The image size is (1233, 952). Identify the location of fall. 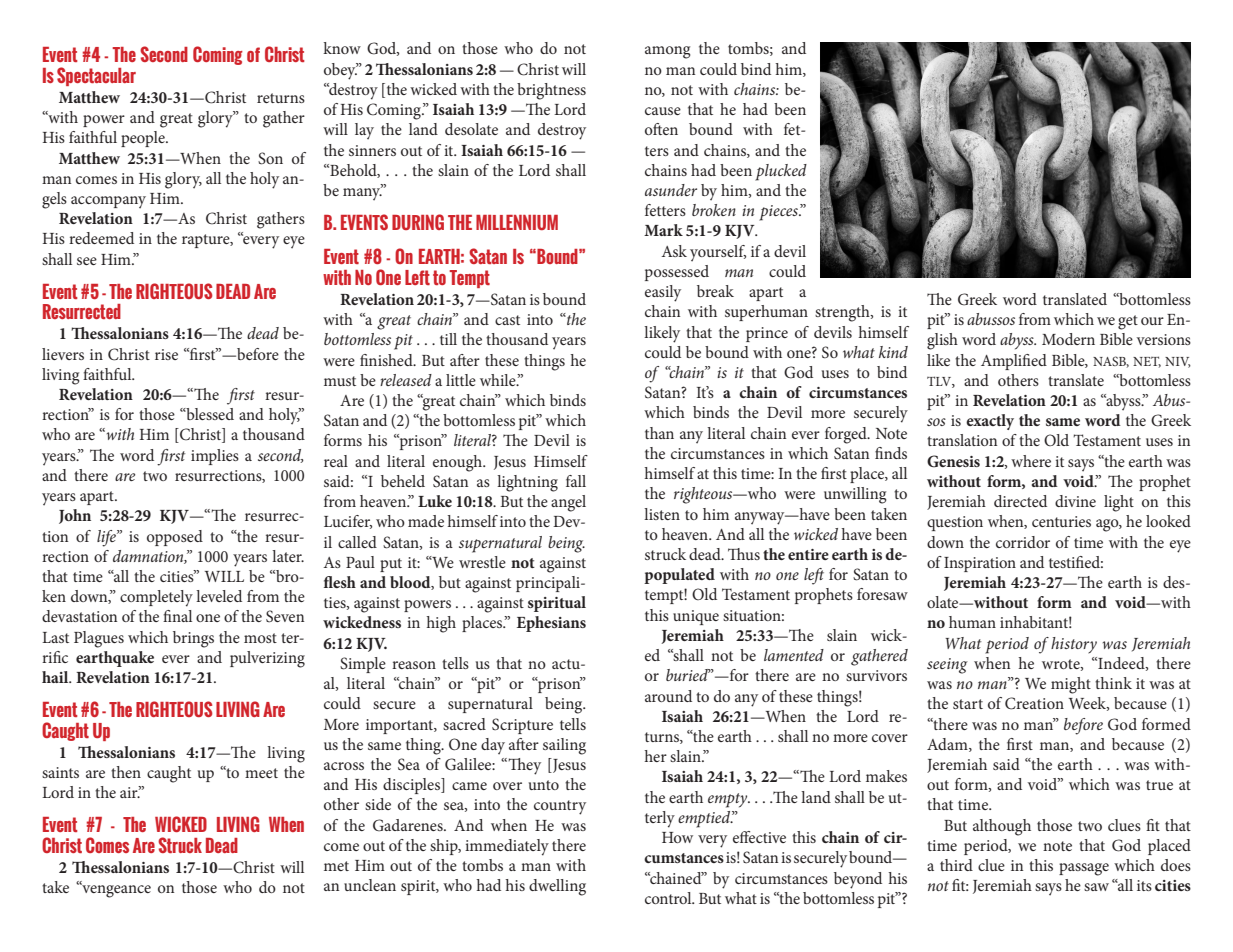
(576, 481).
